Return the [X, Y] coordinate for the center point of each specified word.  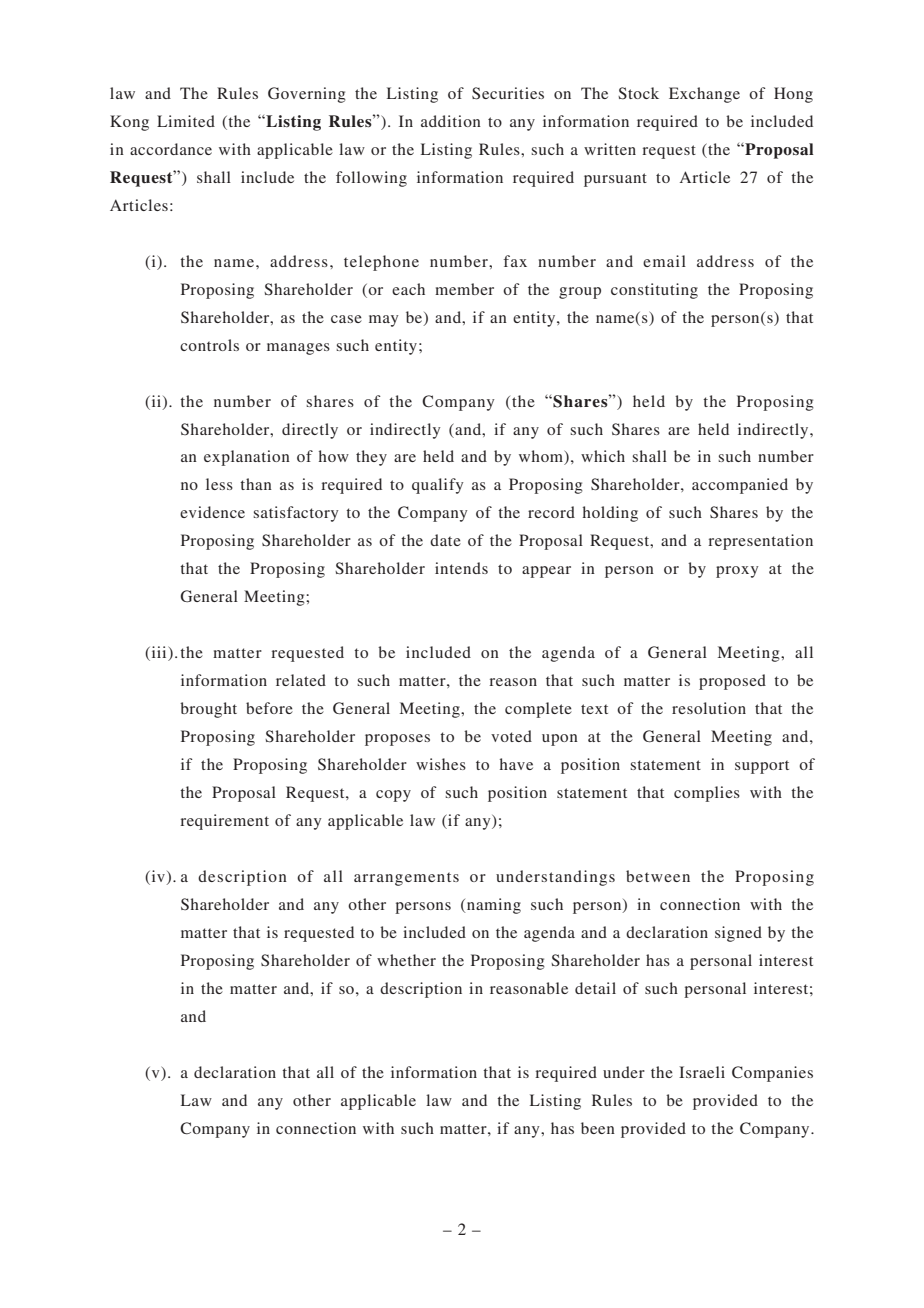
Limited [186, 121]
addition [451, 121]
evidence [212, 512]
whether [406, 960]
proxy [737, 572]
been [598, 1128]
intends [461, 568]
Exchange [704, 95]
